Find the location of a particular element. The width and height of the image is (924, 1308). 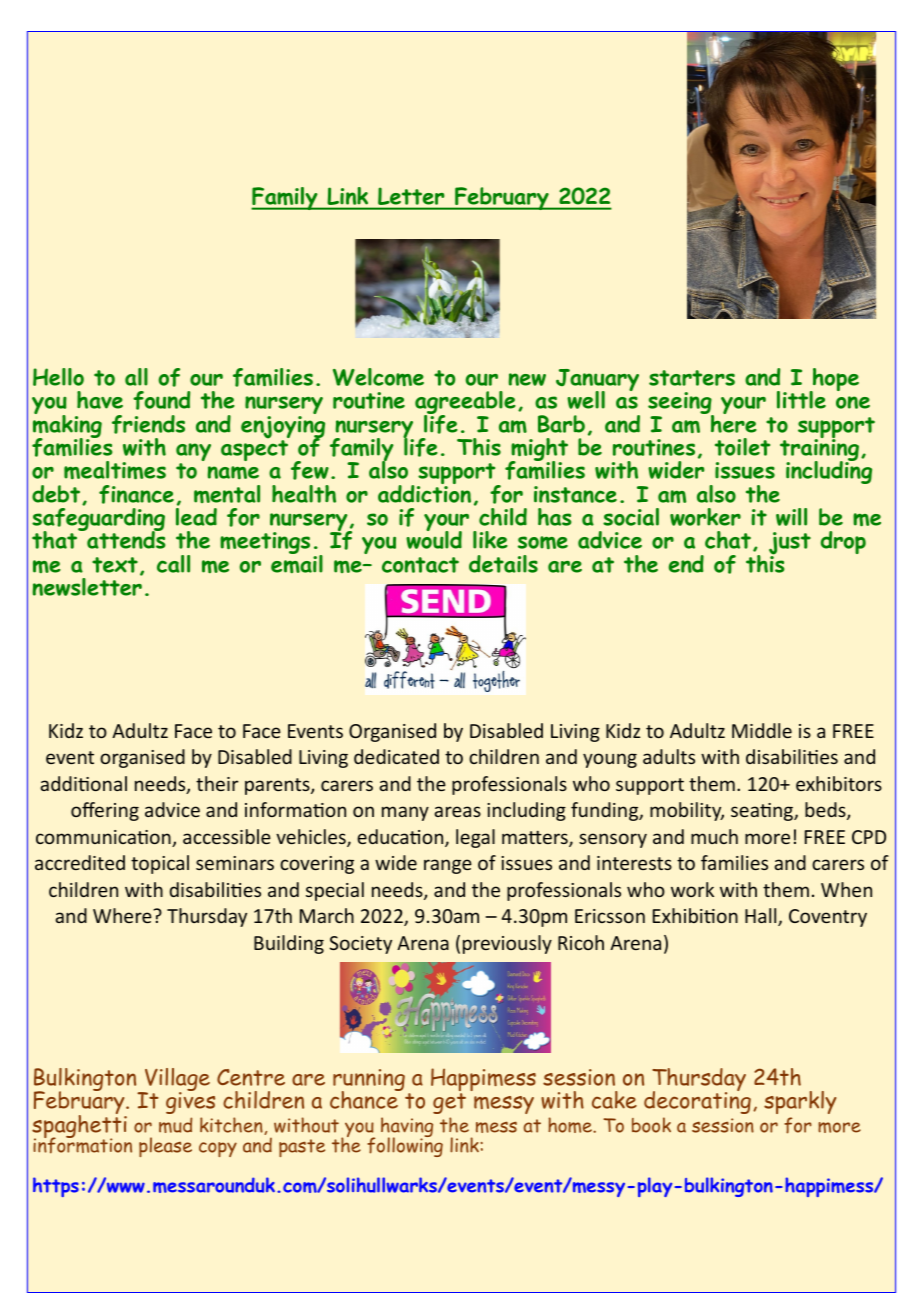

agreeable is located at coordinates (465, 404).
